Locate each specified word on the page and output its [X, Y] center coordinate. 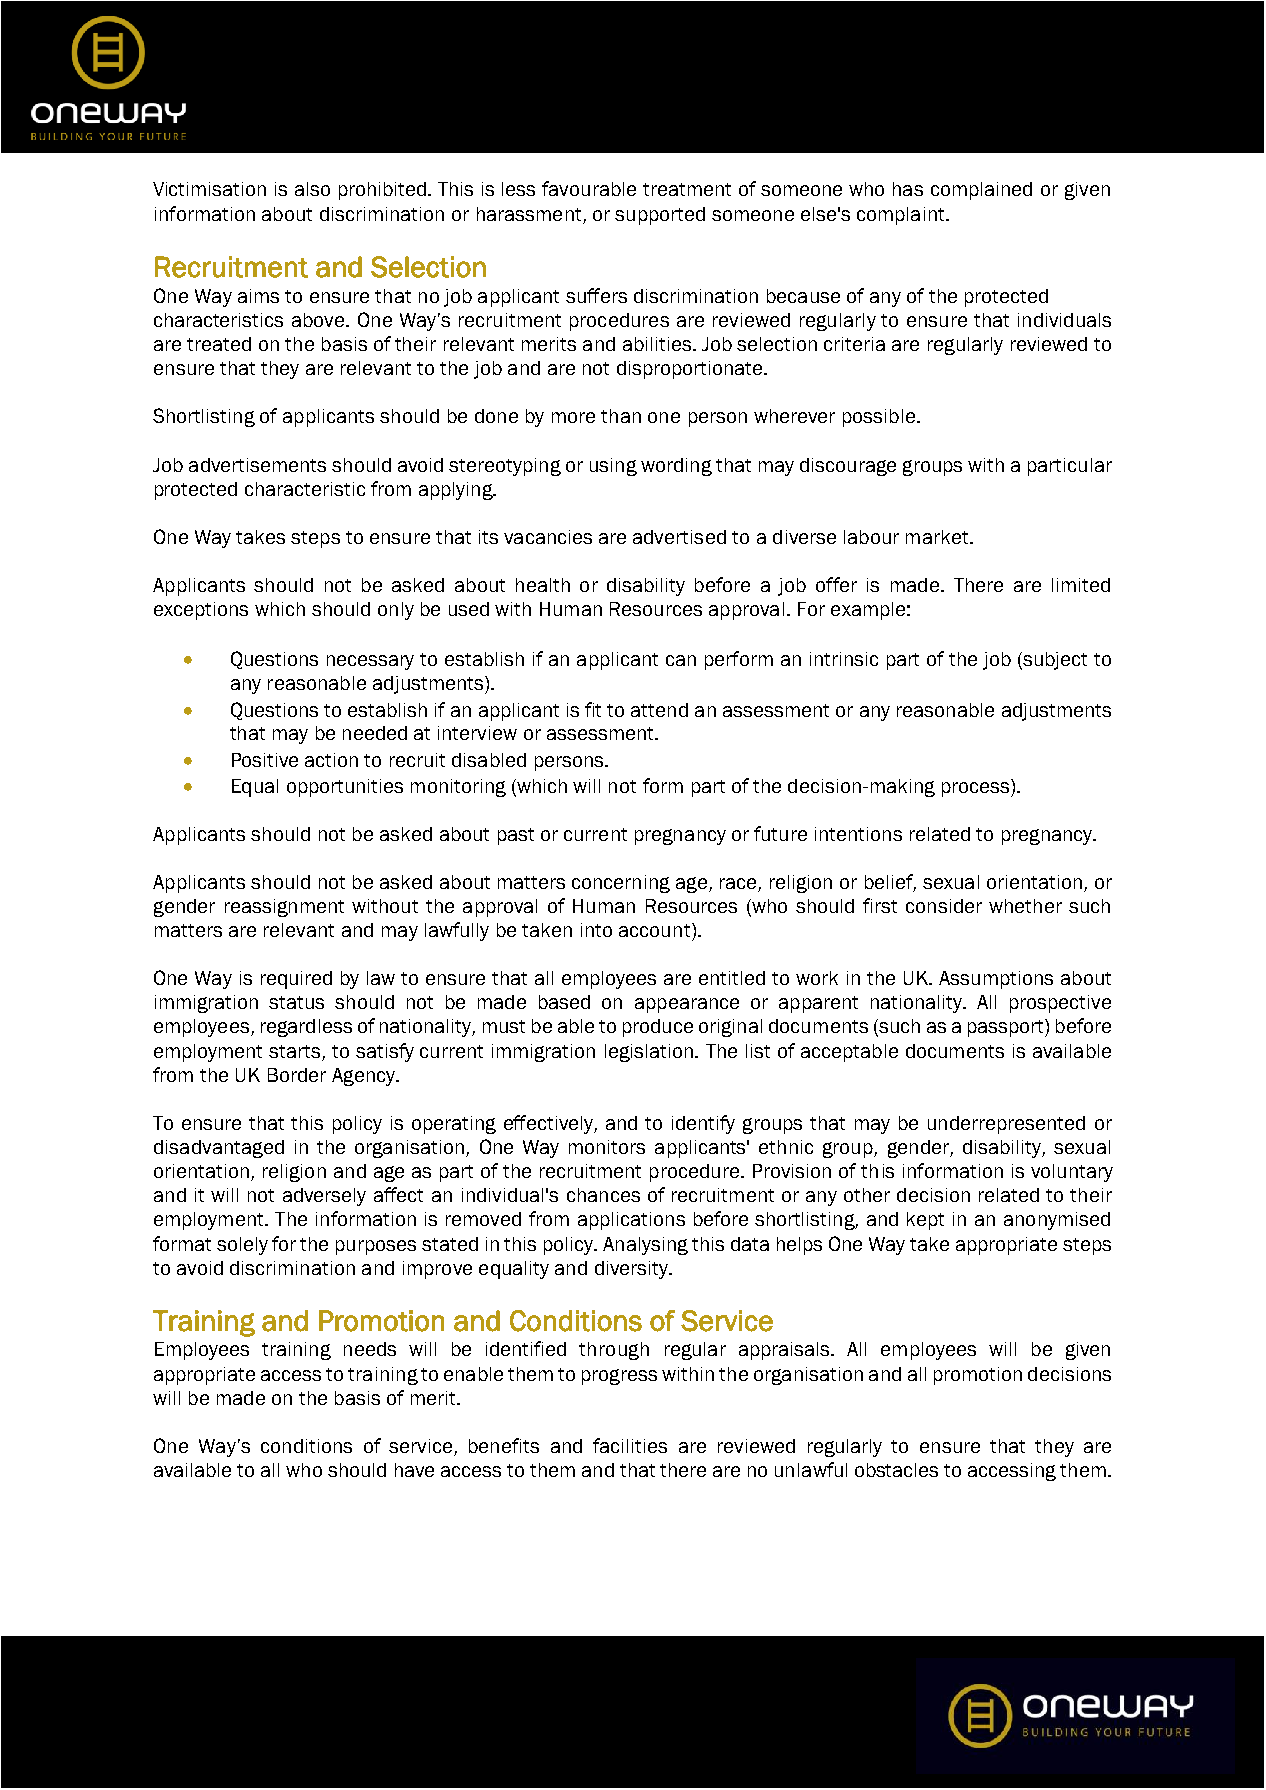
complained [981, 191]
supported [660, 216]
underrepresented [1006, 1125]
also [312, 189]
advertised [679, 537]
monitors [607, 1147]
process [977, 788]
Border [297, 1075]
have [414, 1470]
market [938, 537]
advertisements [257, 465]
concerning [621, 884]
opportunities [345, 788]
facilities [630, 1445]
